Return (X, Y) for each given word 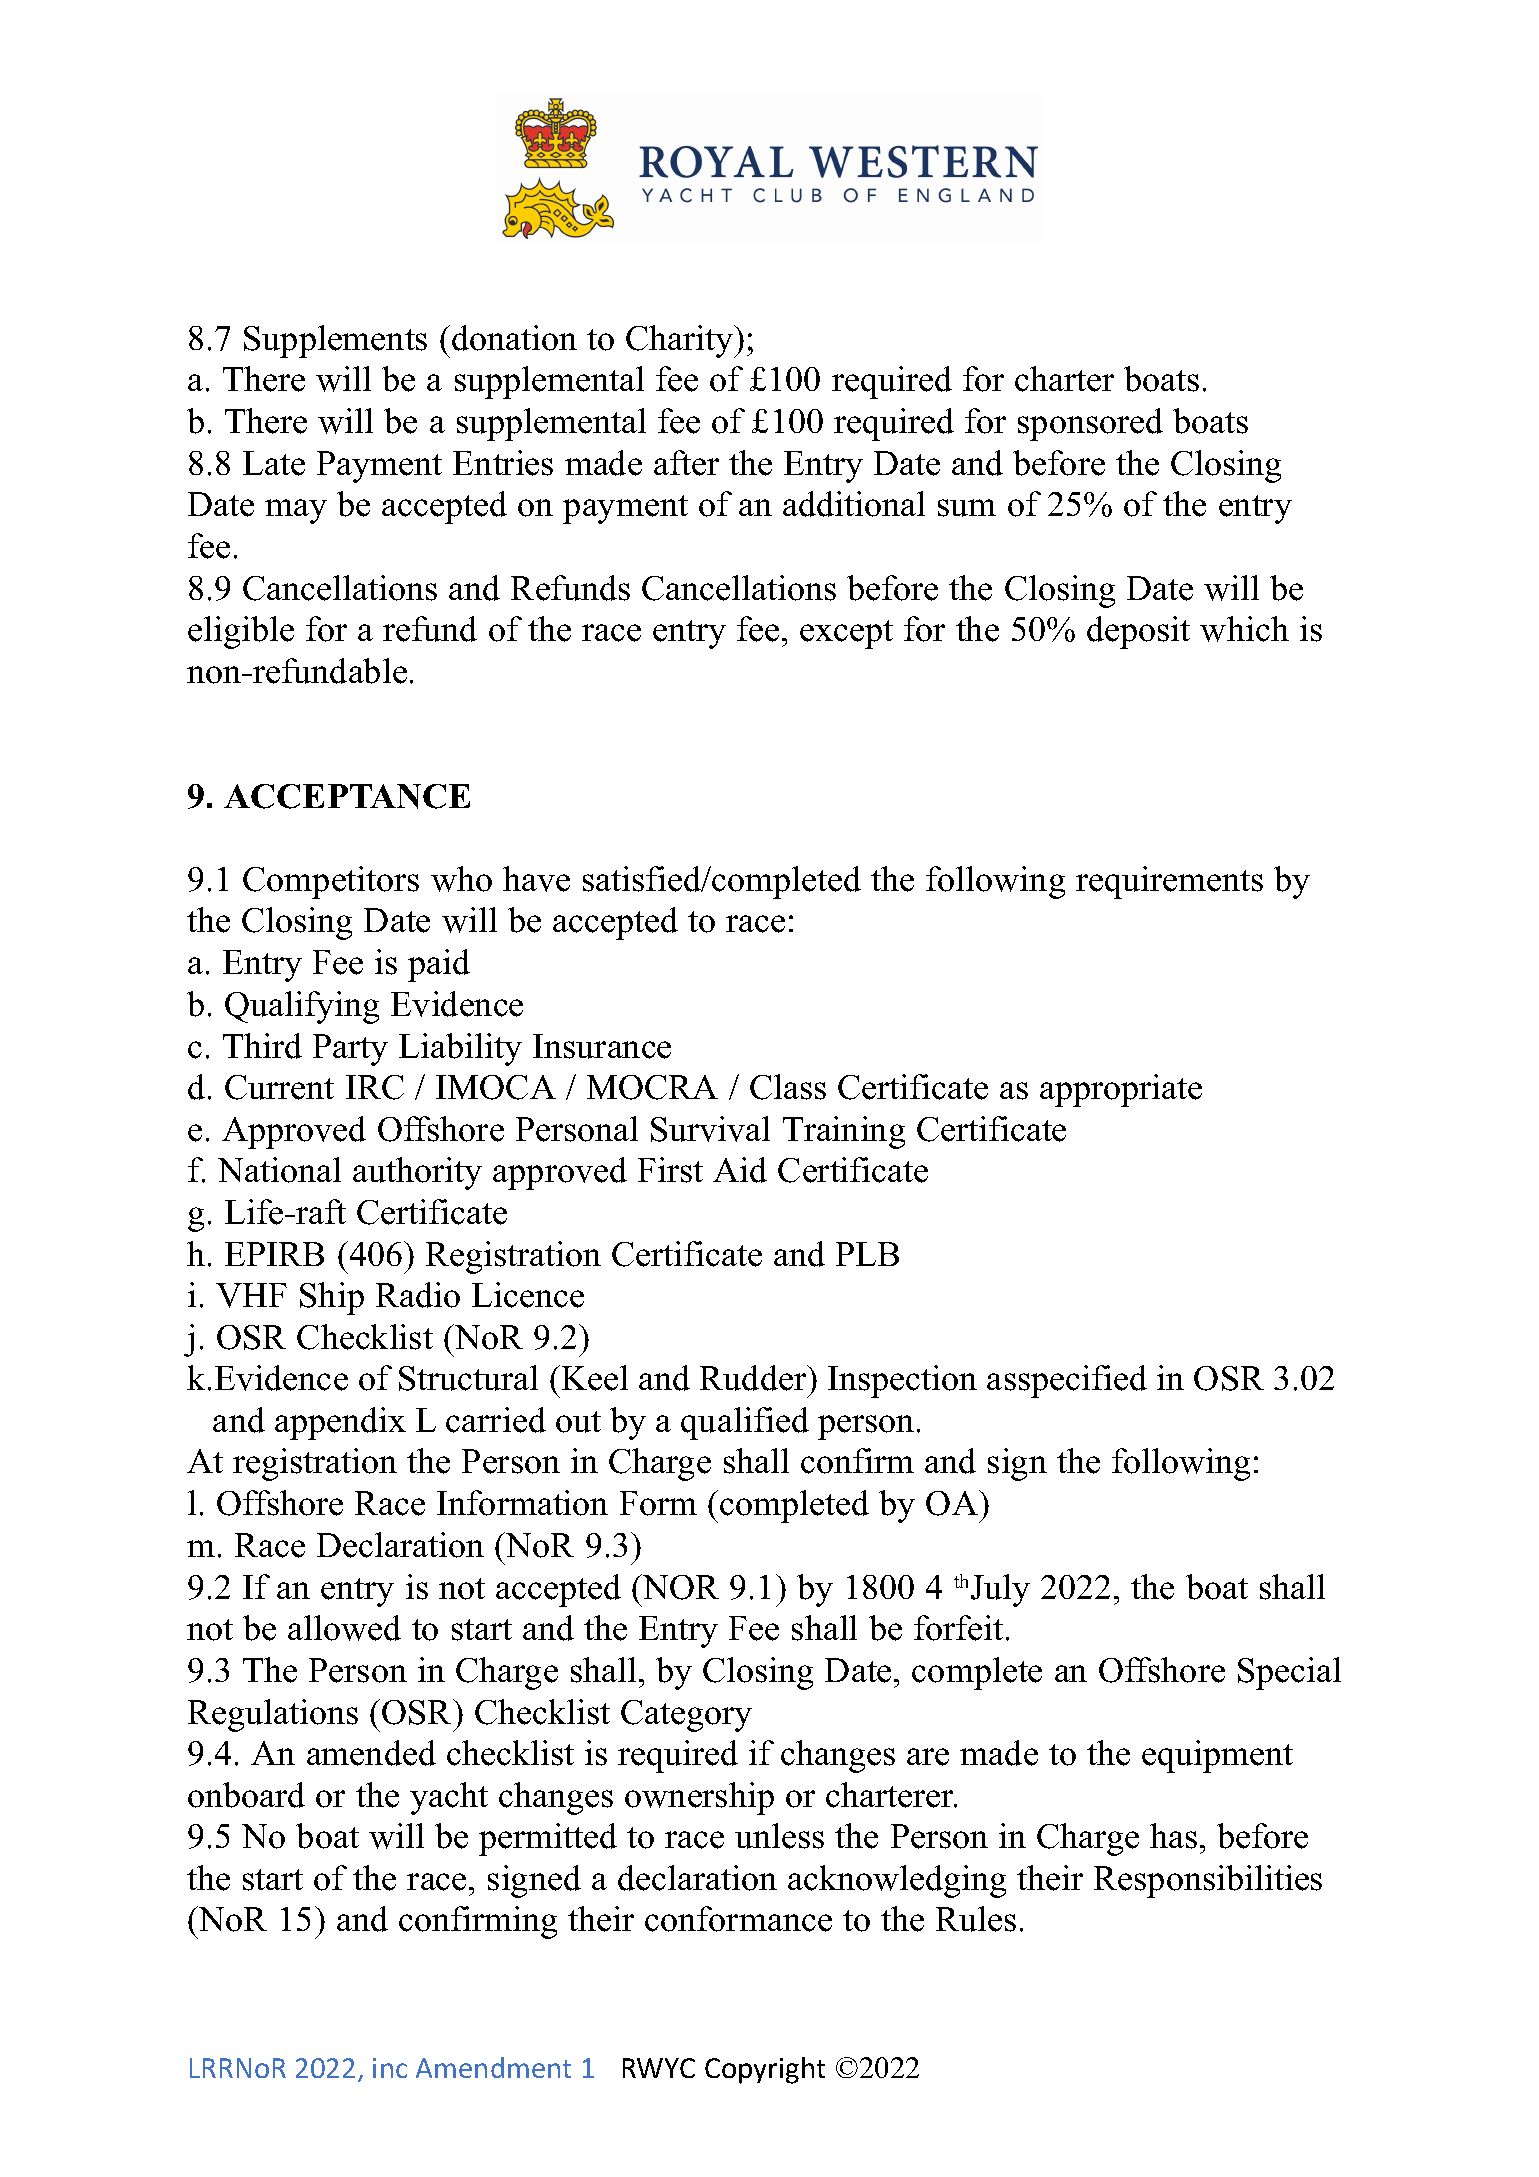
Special (1289, 1673)
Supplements (335, 341)
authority (417, 1173)
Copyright (765, 2070)
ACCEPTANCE (347, 796)
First (670, 1170)
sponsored (1090, 424)
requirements (1169, 882)
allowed (344, 1628)
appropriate (1121, 1090)
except (846, 634)
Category (686, 1716)
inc (390, 2068)
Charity (681, 341)
